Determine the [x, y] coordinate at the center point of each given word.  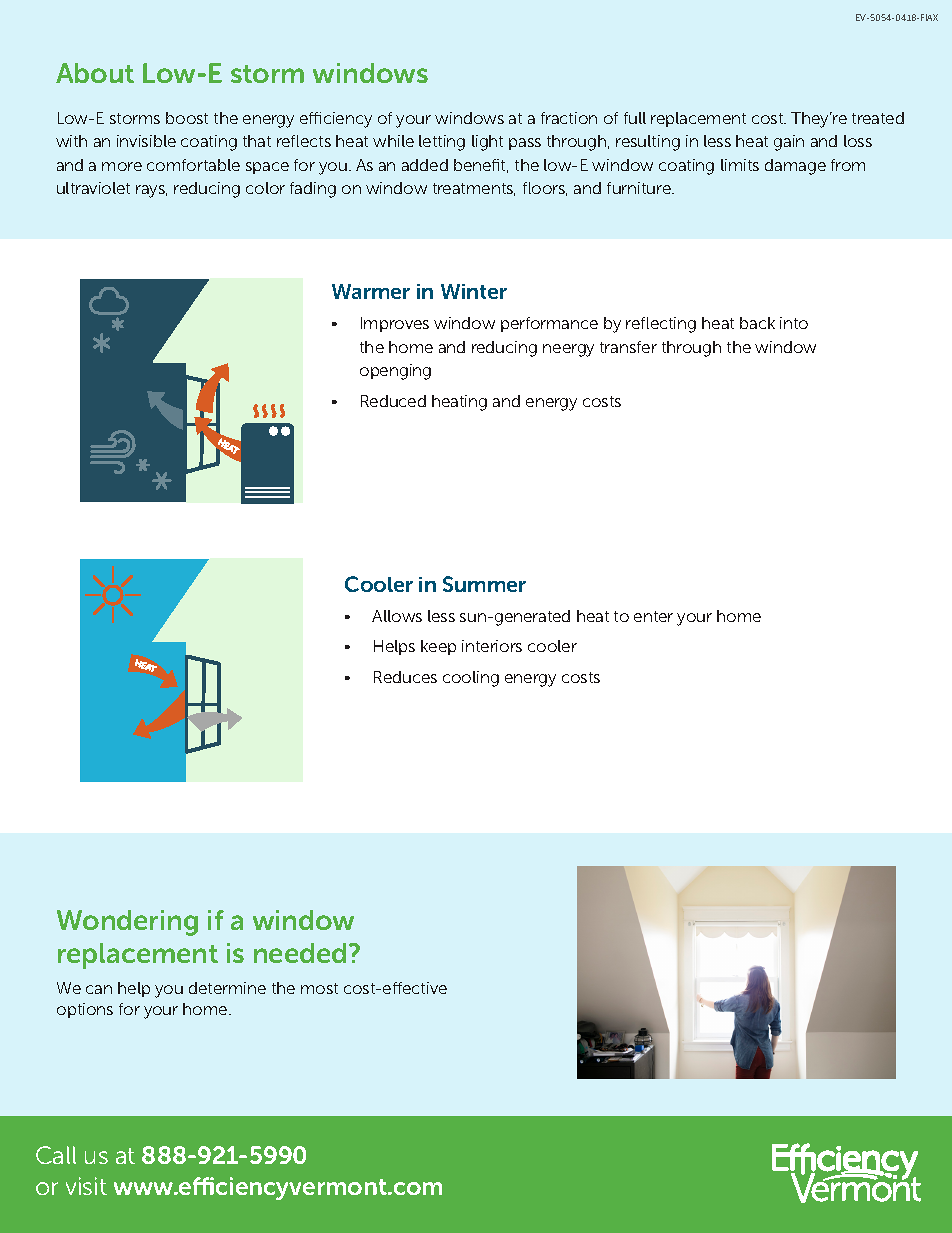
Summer [484, 584]
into [794, 323]
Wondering [127, 923]
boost [187, 118]
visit [86, 1186]
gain [789, 143]
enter [653, 616]
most [319, 988]
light [487, 143]
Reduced [393, 401]
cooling [471, 679]
